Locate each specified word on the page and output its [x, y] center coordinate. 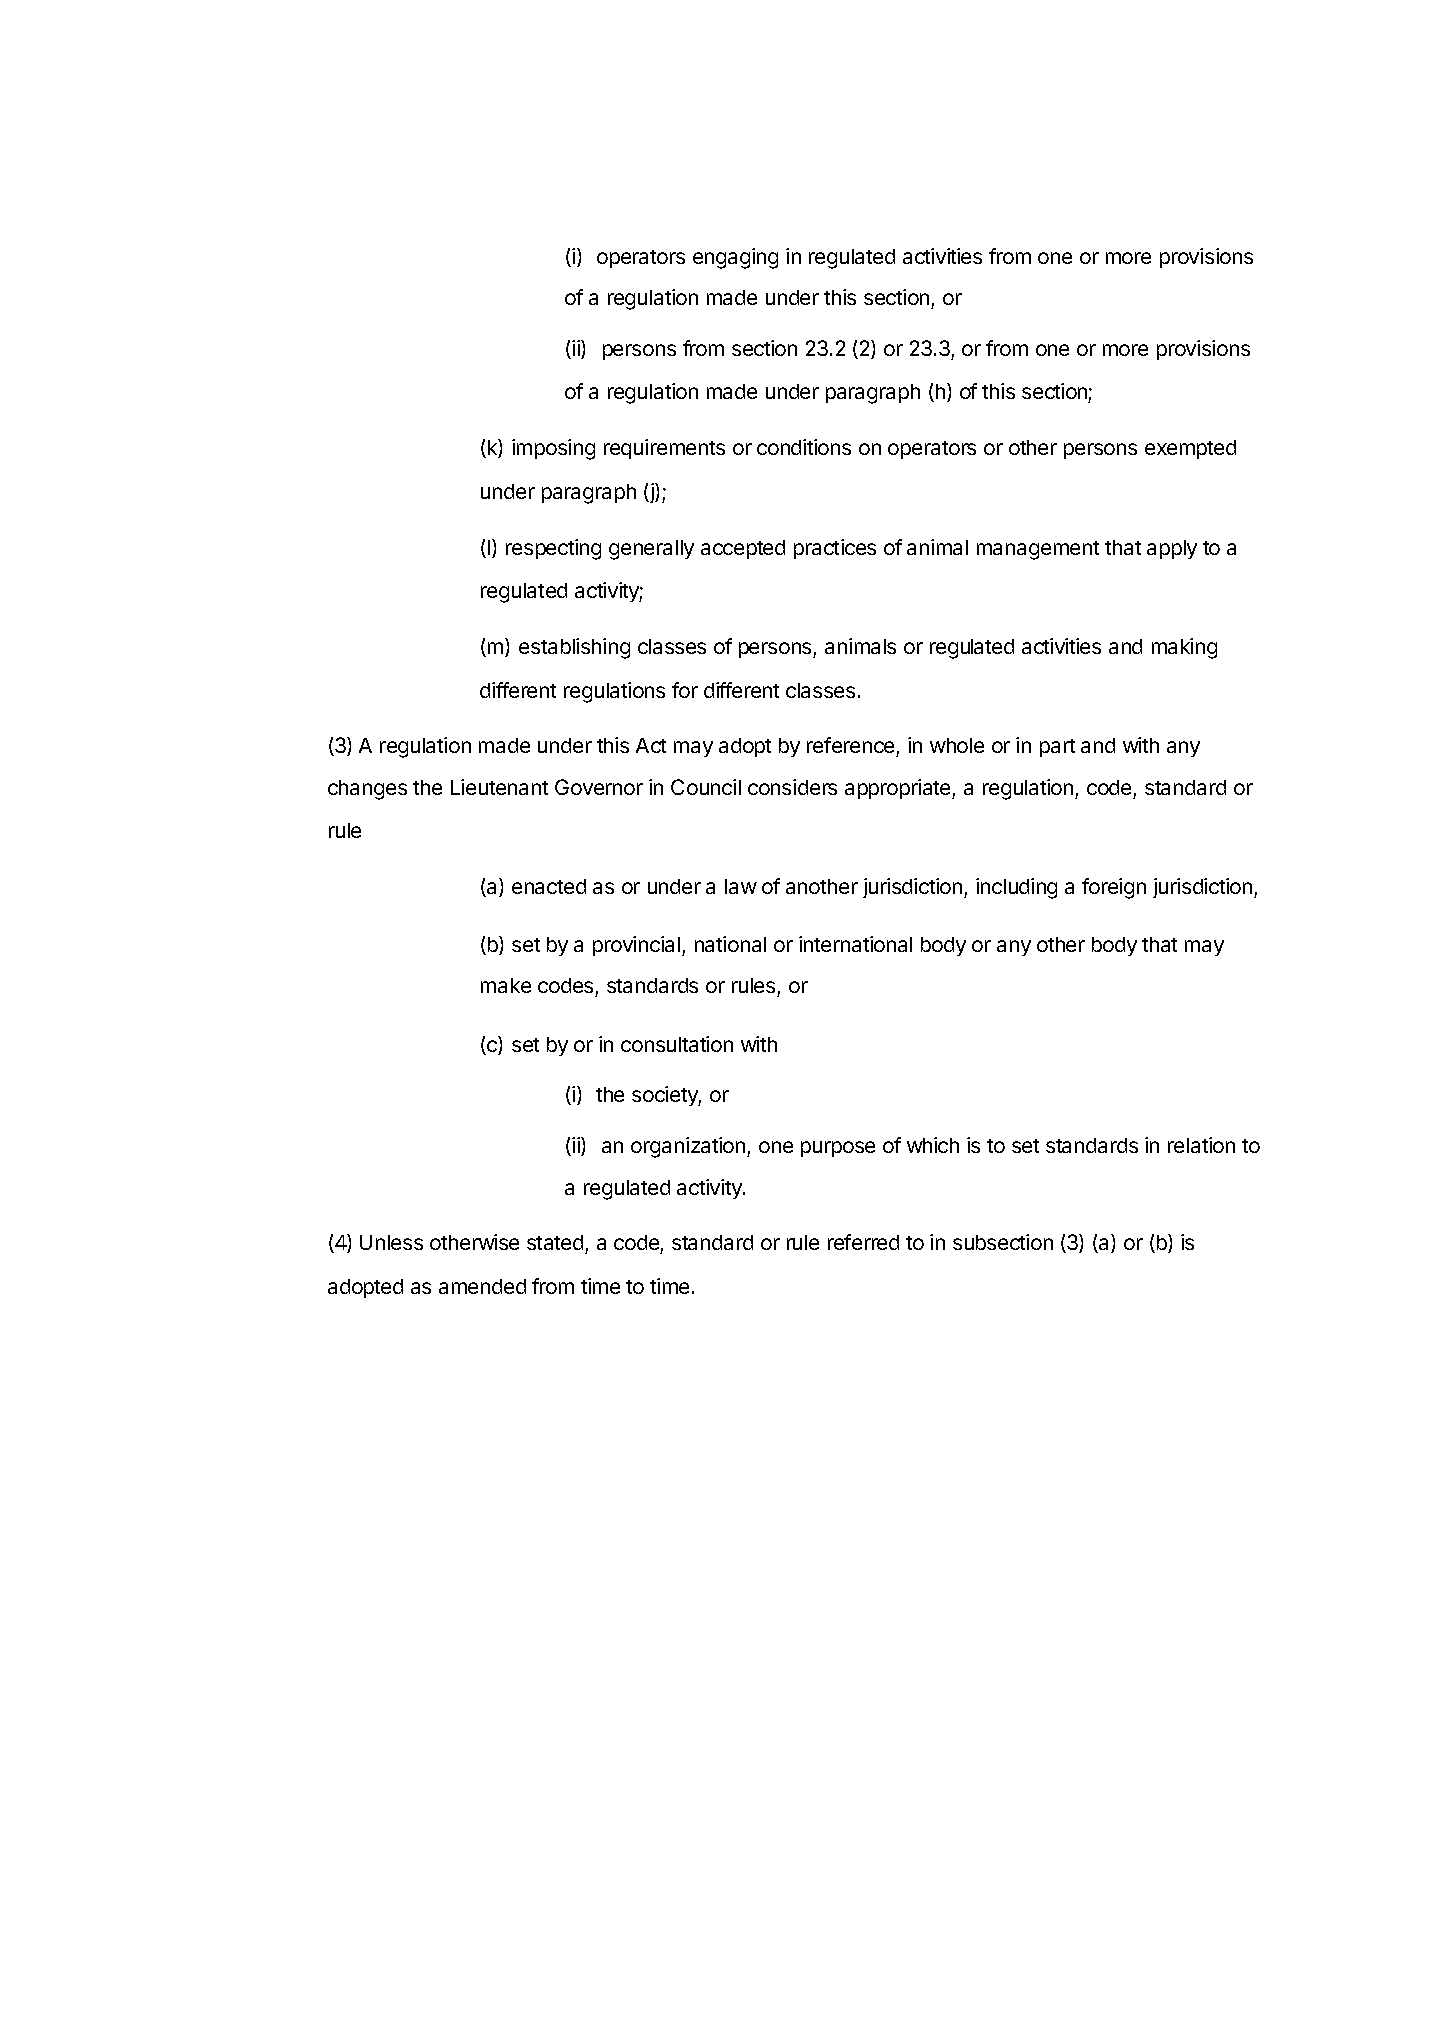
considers [792, 787]
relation [1201, 1145]
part [1057, 748]
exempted [1190, 449]
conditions [804, 447]
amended [482, 1286]
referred [863, 1242]
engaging [735, 258]
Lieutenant [499, 787]
